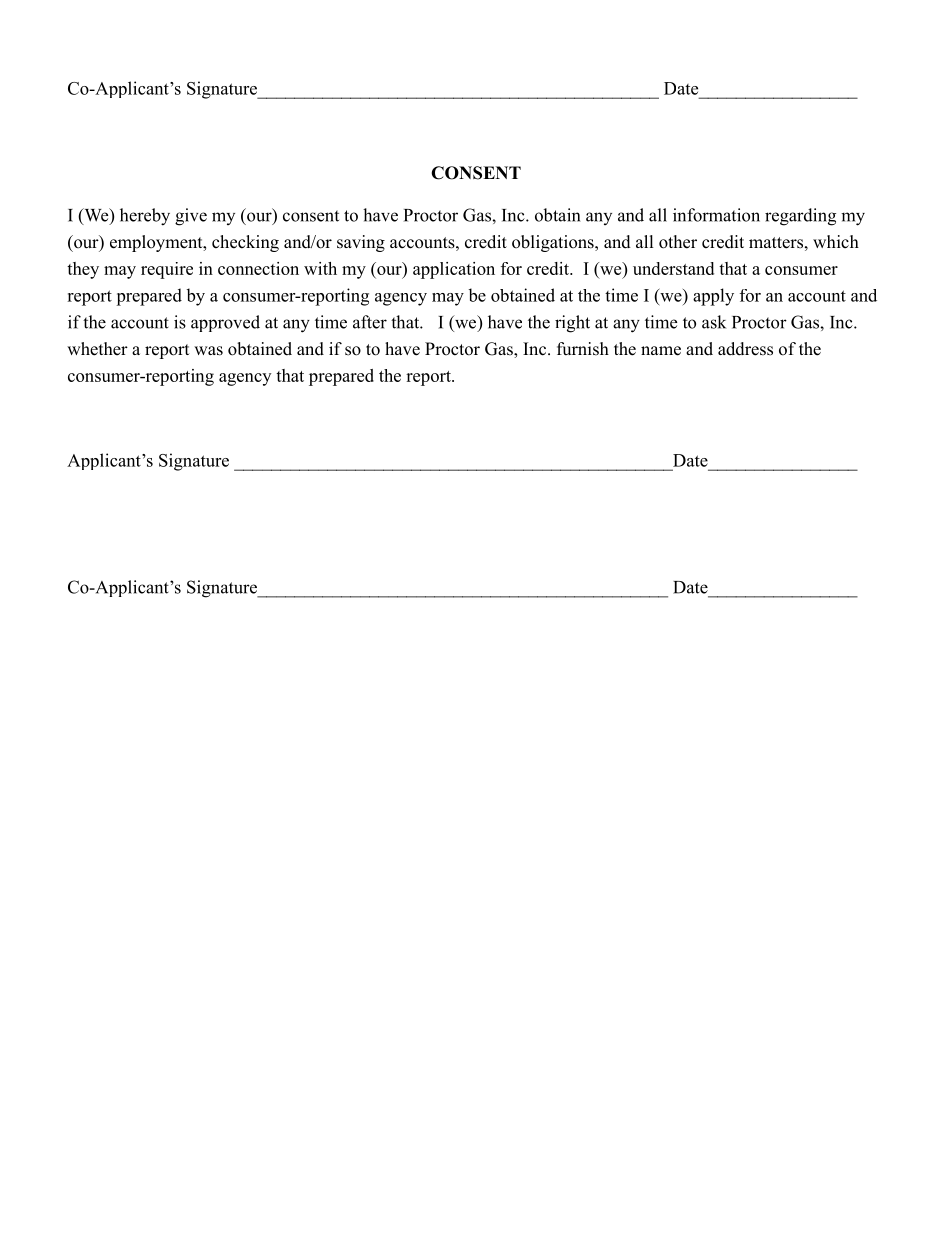 The width and height of the screenshot is (952, 1233). I want to click on obligations, so click(554, 243).
